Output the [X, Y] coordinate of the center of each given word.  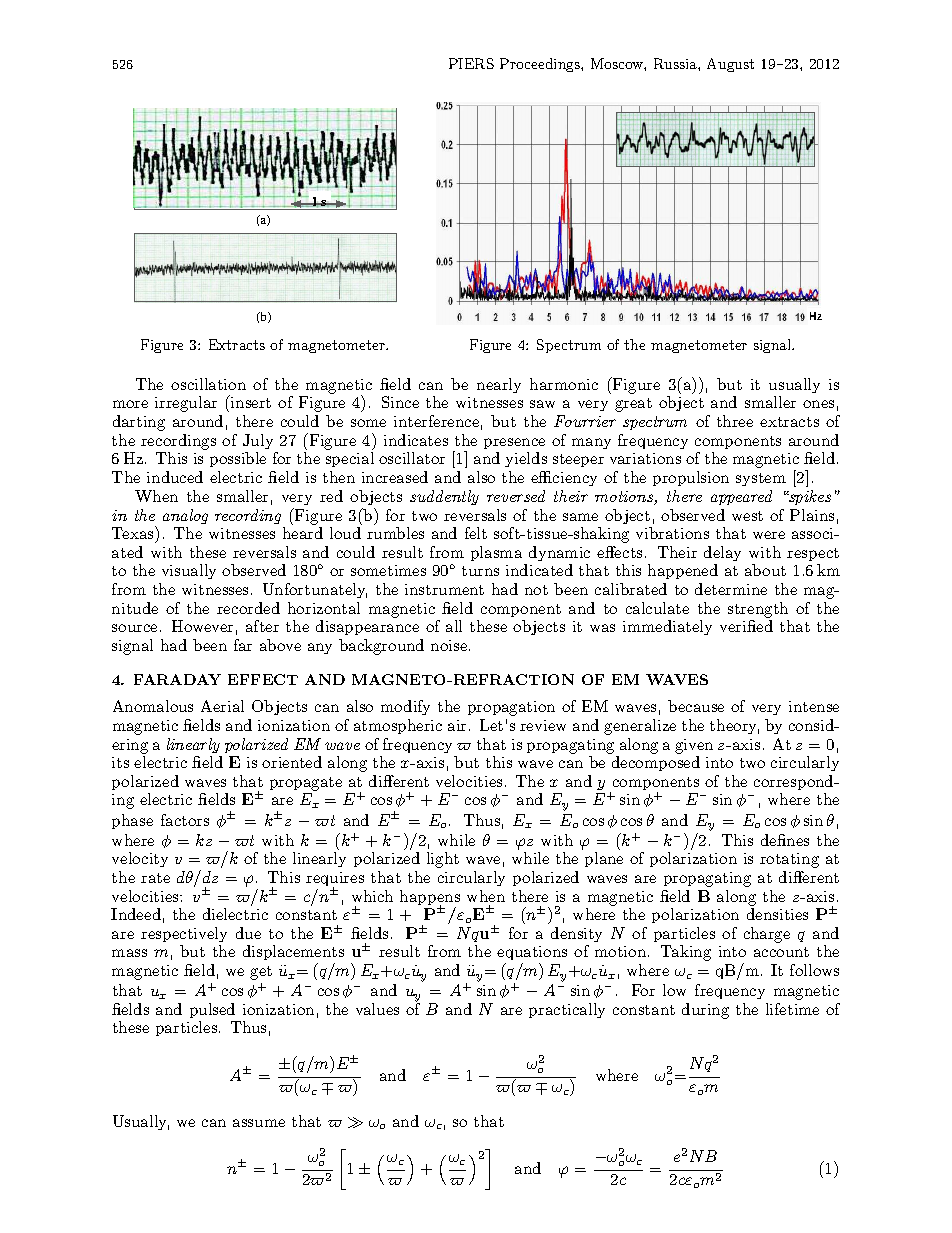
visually [189, 571]
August [730, 65]
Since [400, 402]
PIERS [471, 63]
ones [818, 404]
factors [185, 820]
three [735, 421]
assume [259, 1123]
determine [731, 589]
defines [785, 840]
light [443, 860]
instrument [444, 589]
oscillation [208, 384]
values [377, 1009]
